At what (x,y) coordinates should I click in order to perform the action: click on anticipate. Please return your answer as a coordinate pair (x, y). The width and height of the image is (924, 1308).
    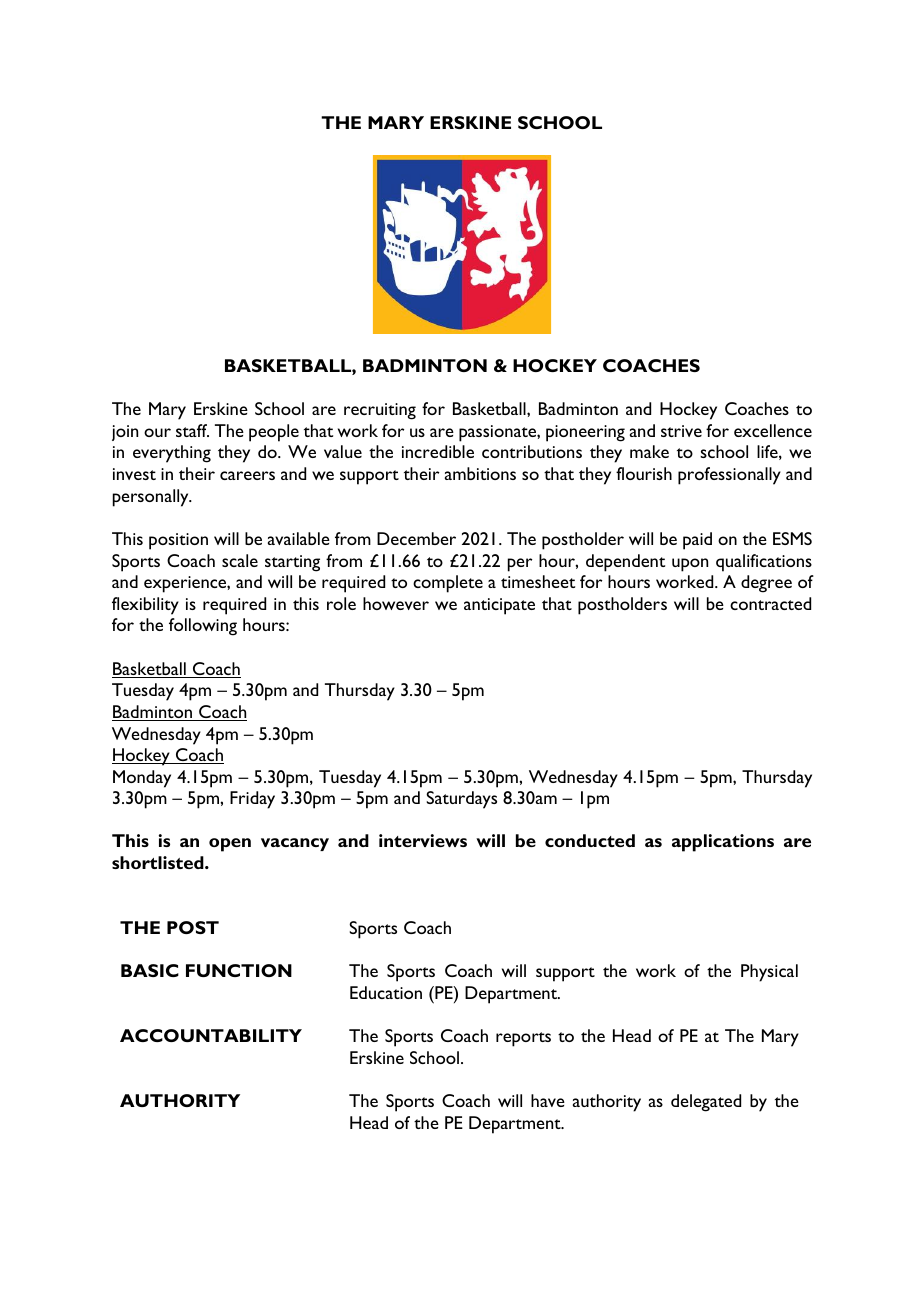
    Looking at the image, I should click on (499, 606).
